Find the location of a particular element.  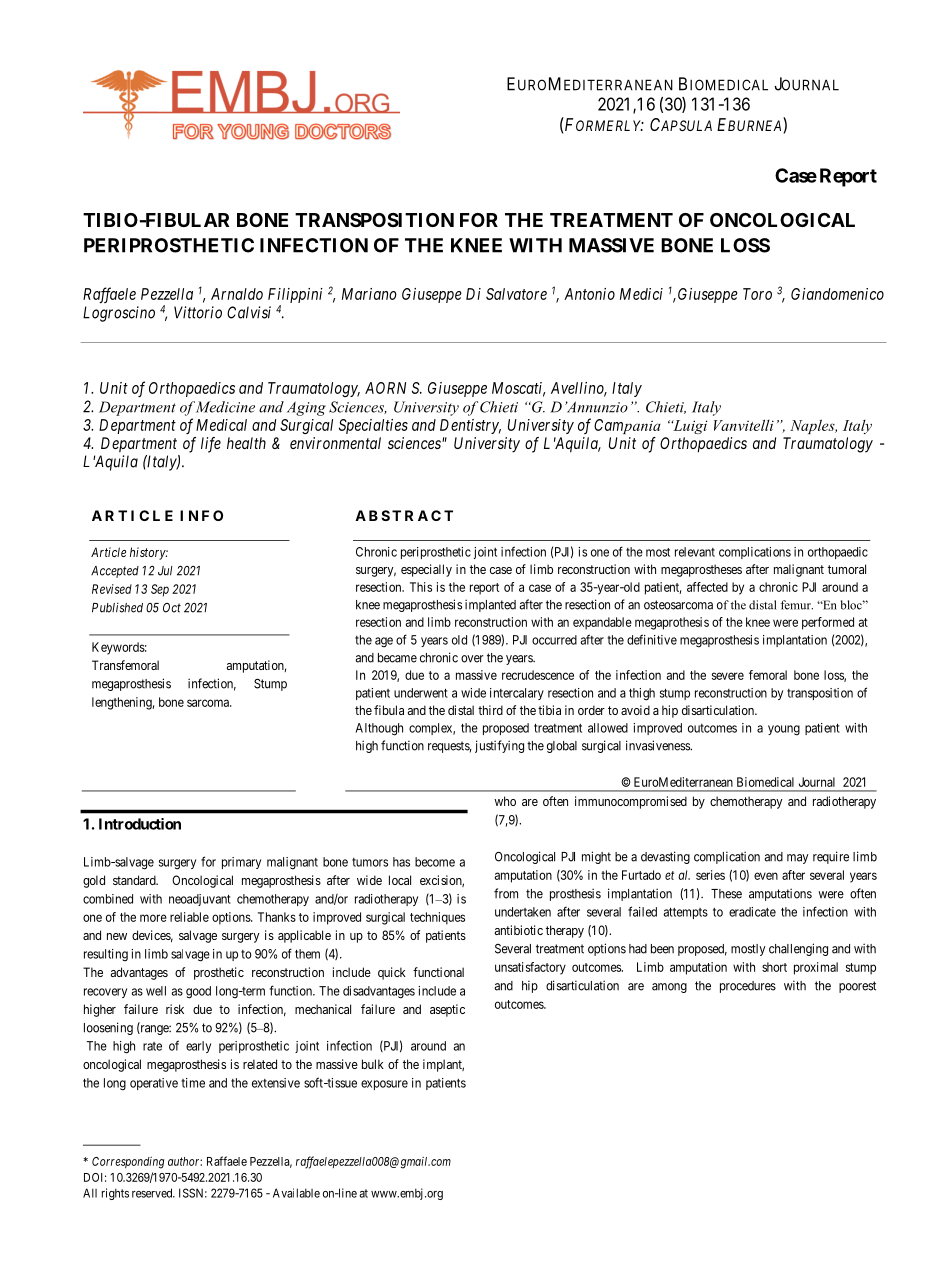

femur is located at coordinates (797, 605).
